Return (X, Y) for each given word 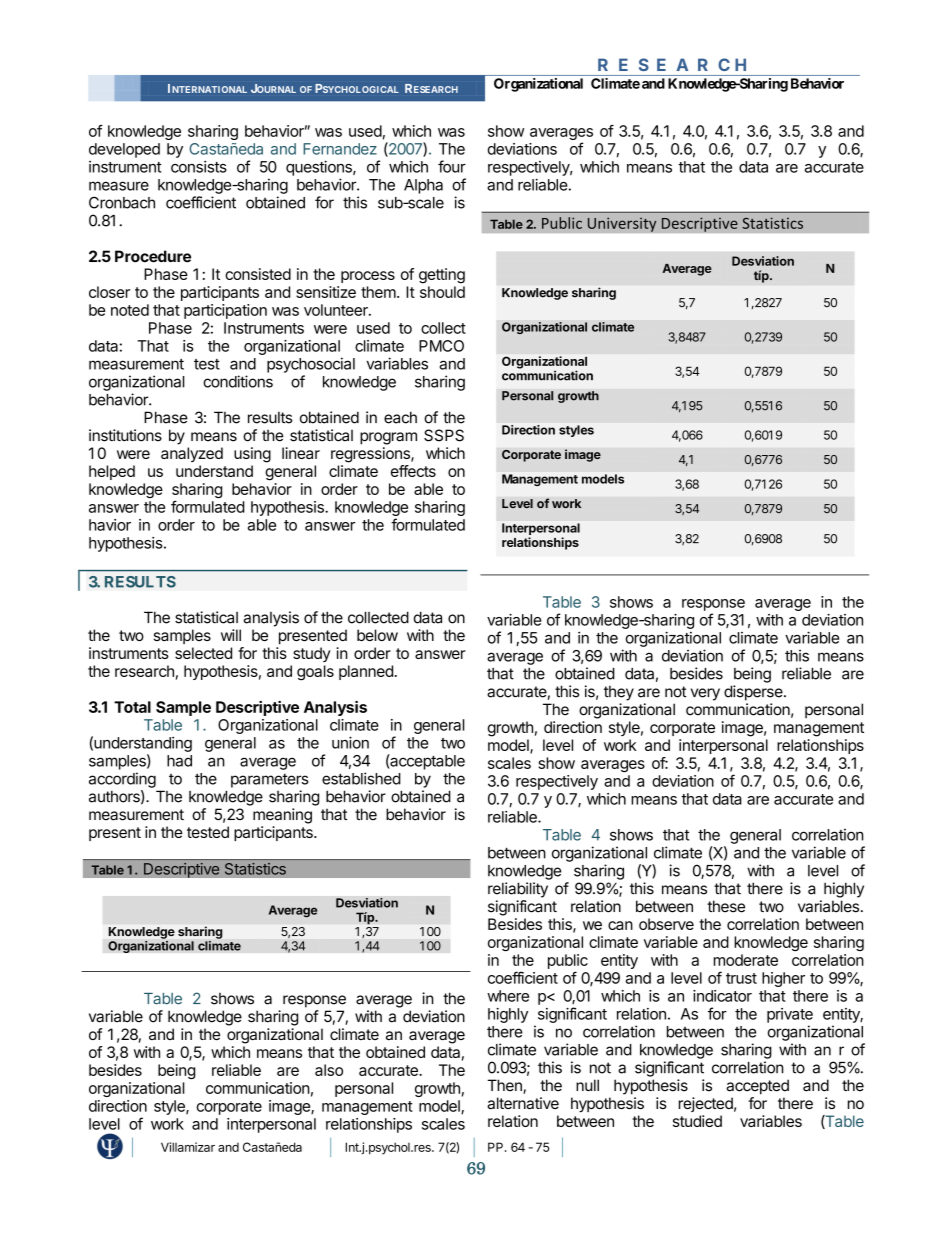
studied (697, 1121)
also (329, 1070)
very (705, 694)
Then (506, 1086)
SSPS (444, 435)
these (726, 906)
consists (199, 166)
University (622, 224)
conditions (238, 381)
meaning (282, 816)
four (452, 166)
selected (203, 653)
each (400, 417)
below (377, 635)
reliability (518, 890)
